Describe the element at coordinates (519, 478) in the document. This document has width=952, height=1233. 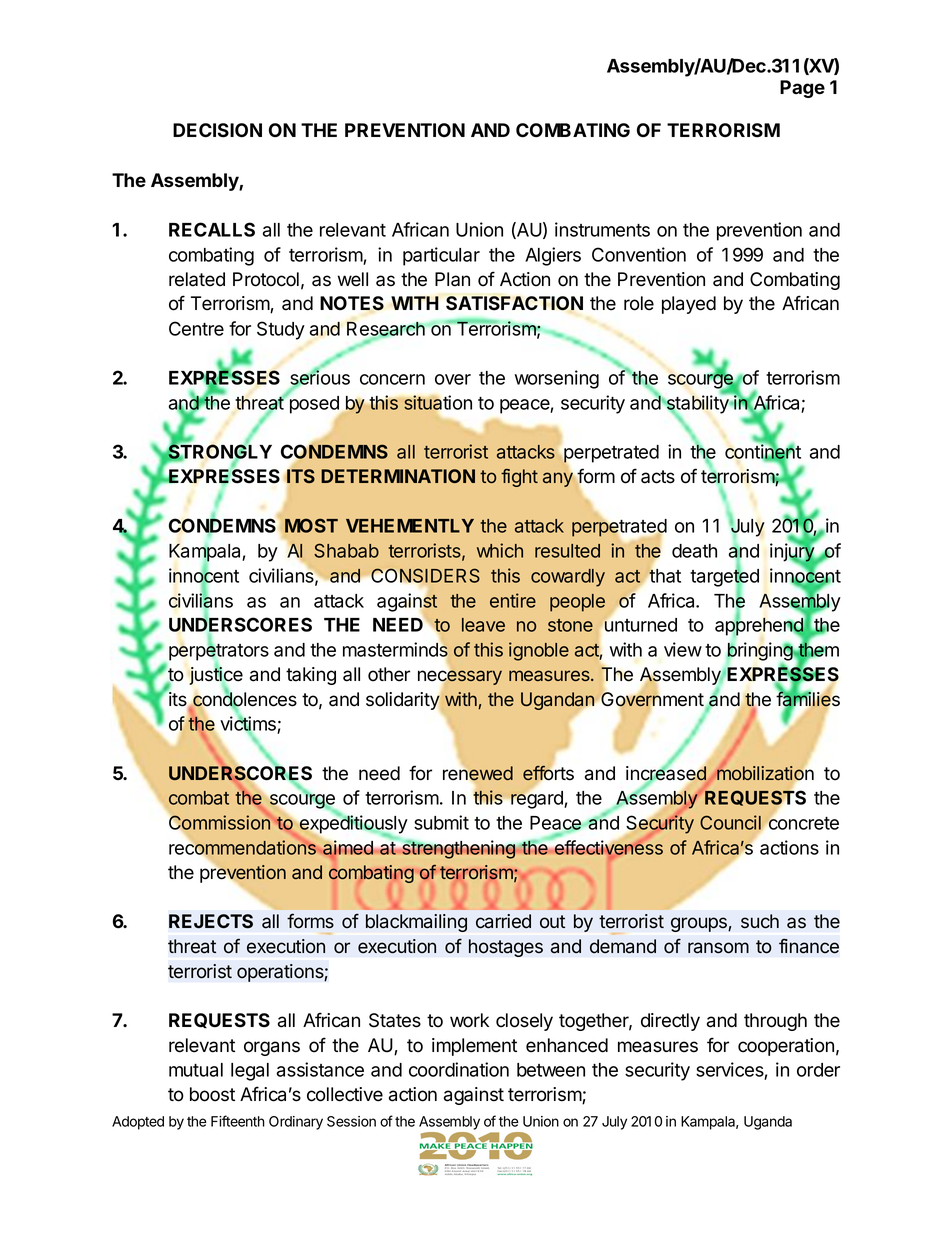
I see `fight` at that location.
